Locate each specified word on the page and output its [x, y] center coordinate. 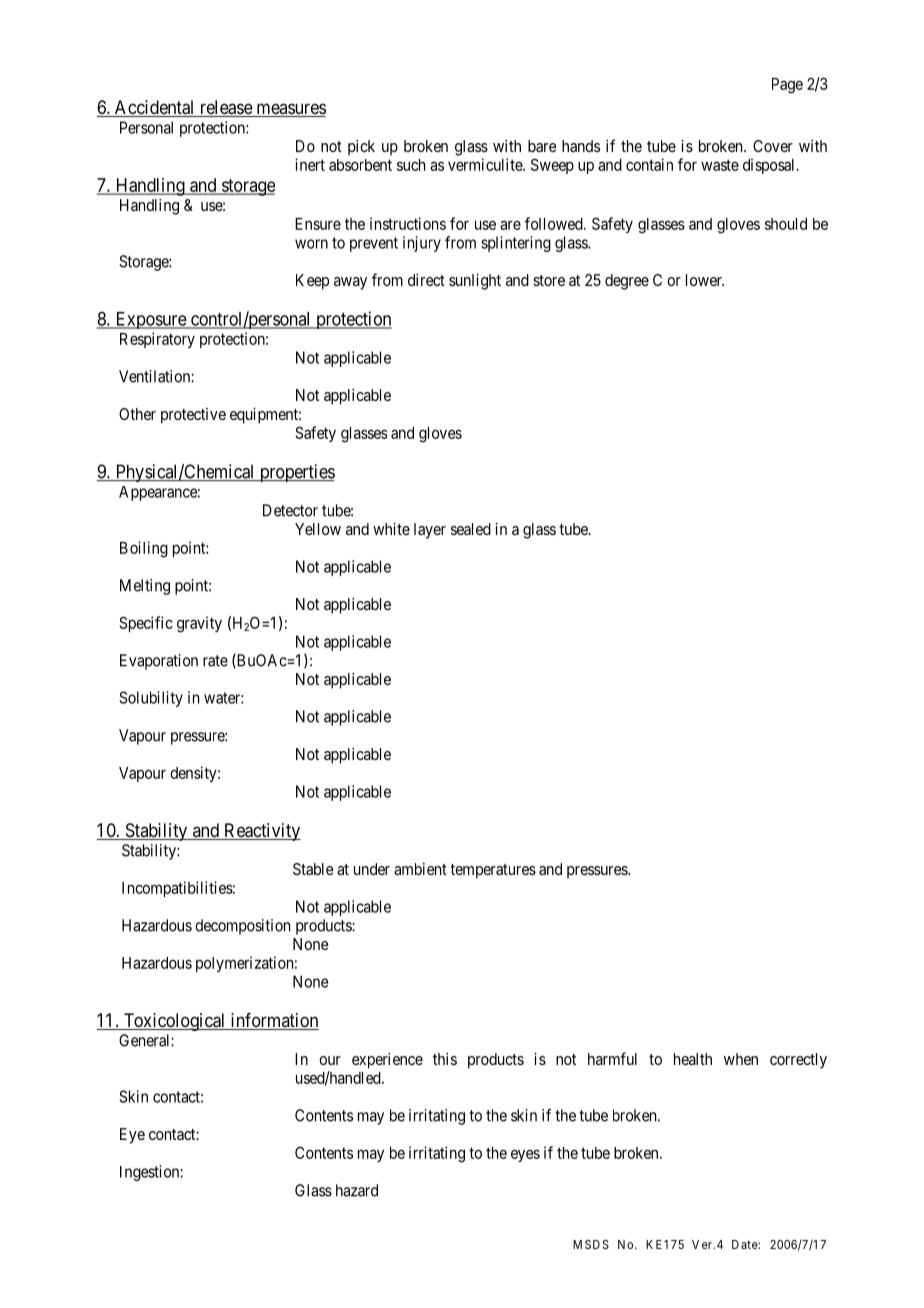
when [741, 1059]
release [225, 108]
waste [720, 165]
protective [193, 416]
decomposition [242, 927]
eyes [525, 1155]
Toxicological [175, 1022]
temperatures [493, 871]
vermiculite [486, 164]
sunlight [475, 282]
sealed [471, 529]
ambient [420, 869]
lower [705, 280]
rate [215, 661]
